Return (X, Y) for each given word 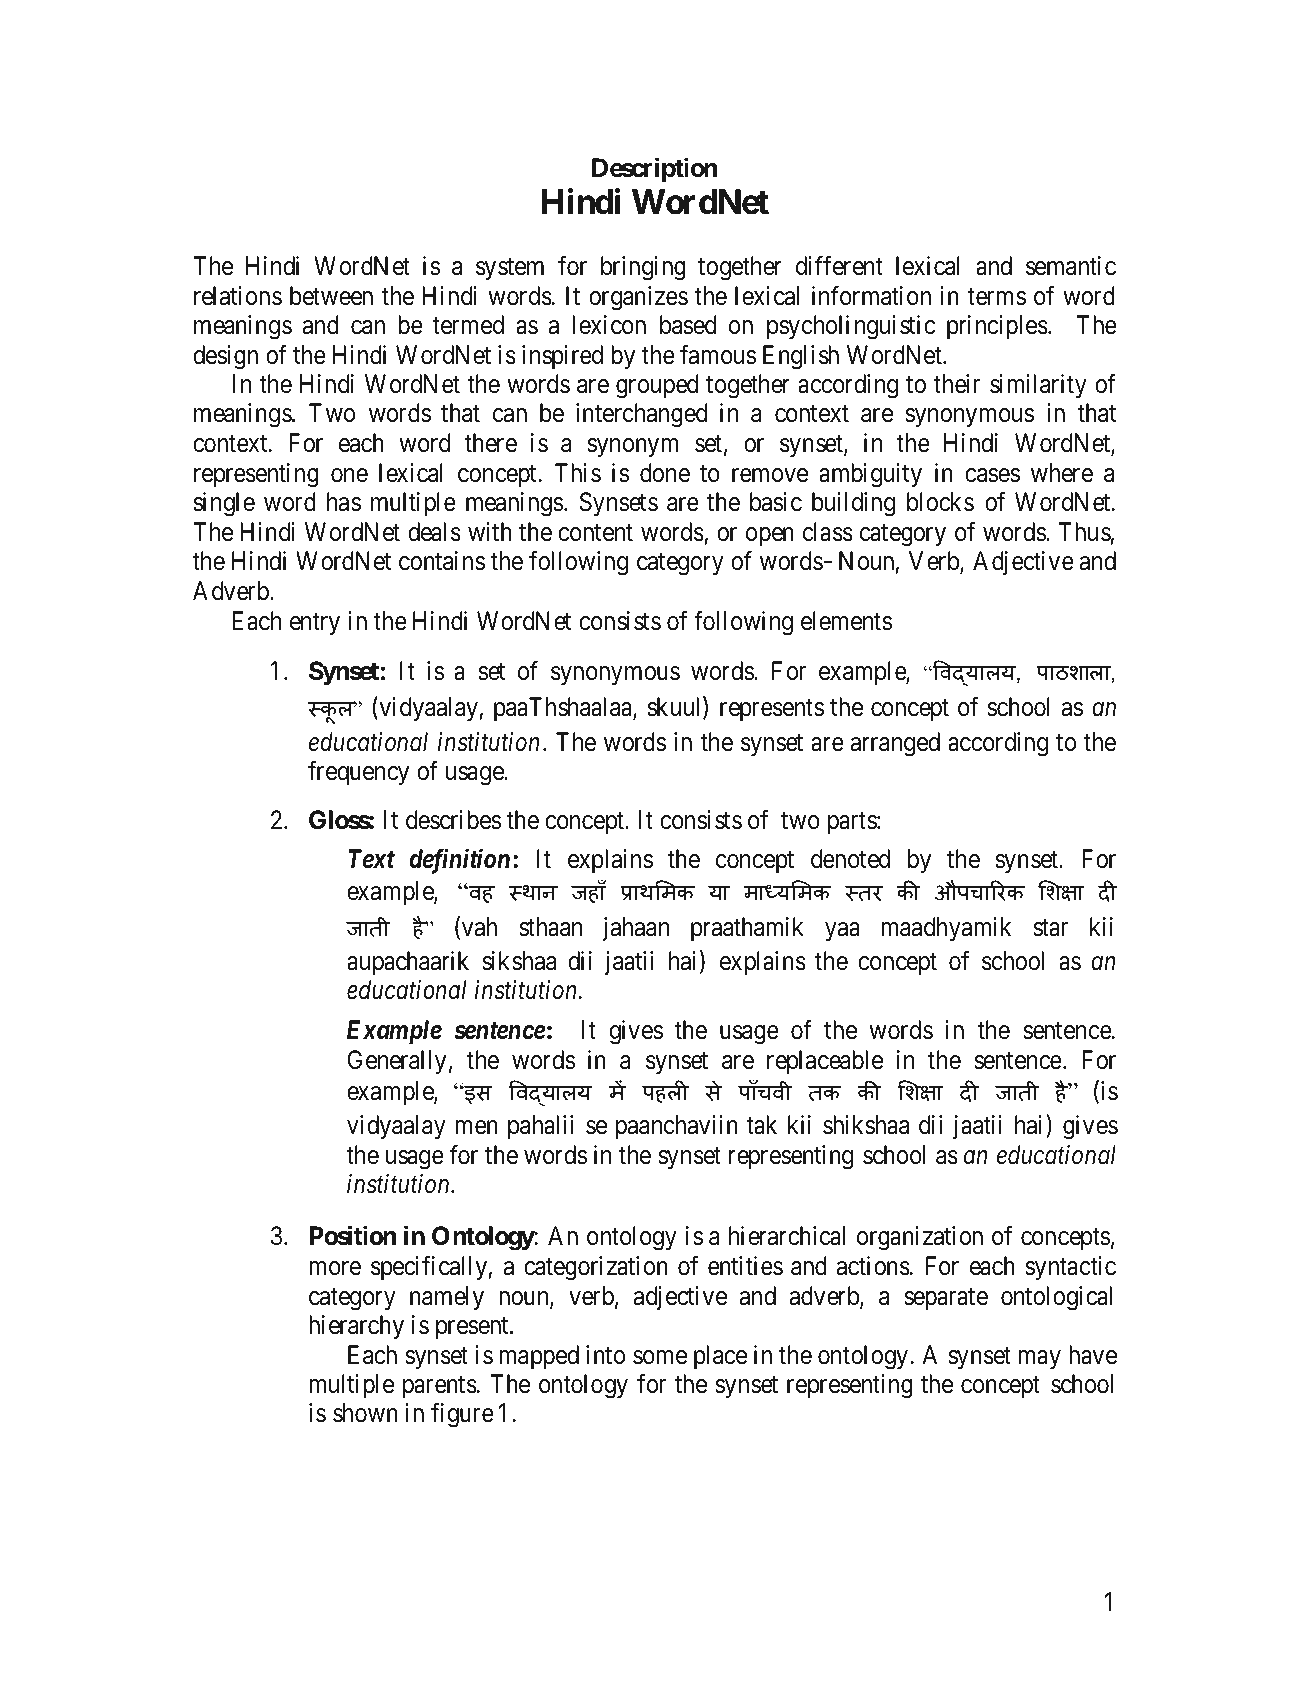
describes (454, 820)
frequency (358, 773)
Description (655, 170)
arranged (895, 744)
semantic (1071, 266)
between (331, 296)
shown (365, 1413)
